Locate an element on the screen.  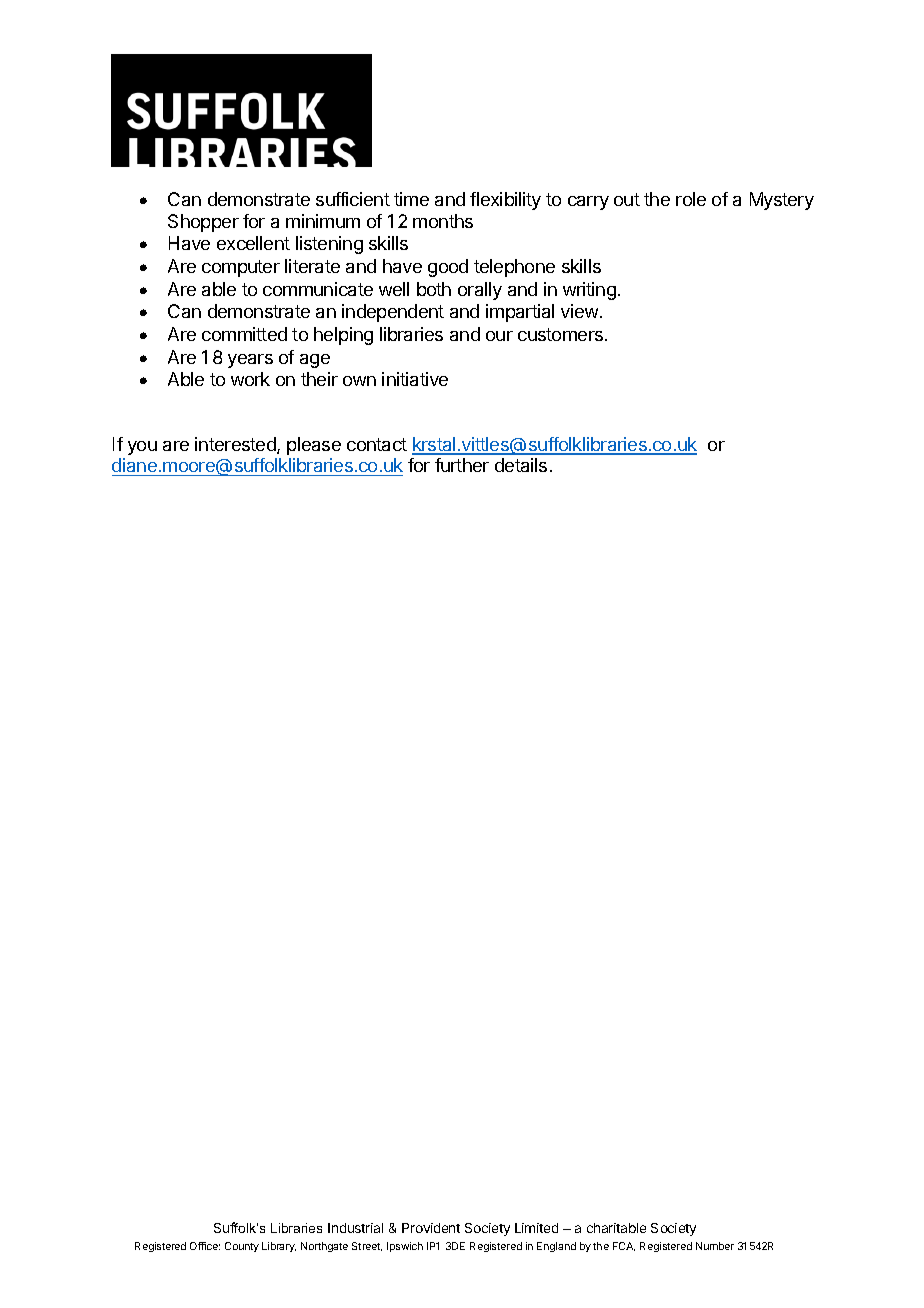
Number is located at coordinates (715, 1246).
